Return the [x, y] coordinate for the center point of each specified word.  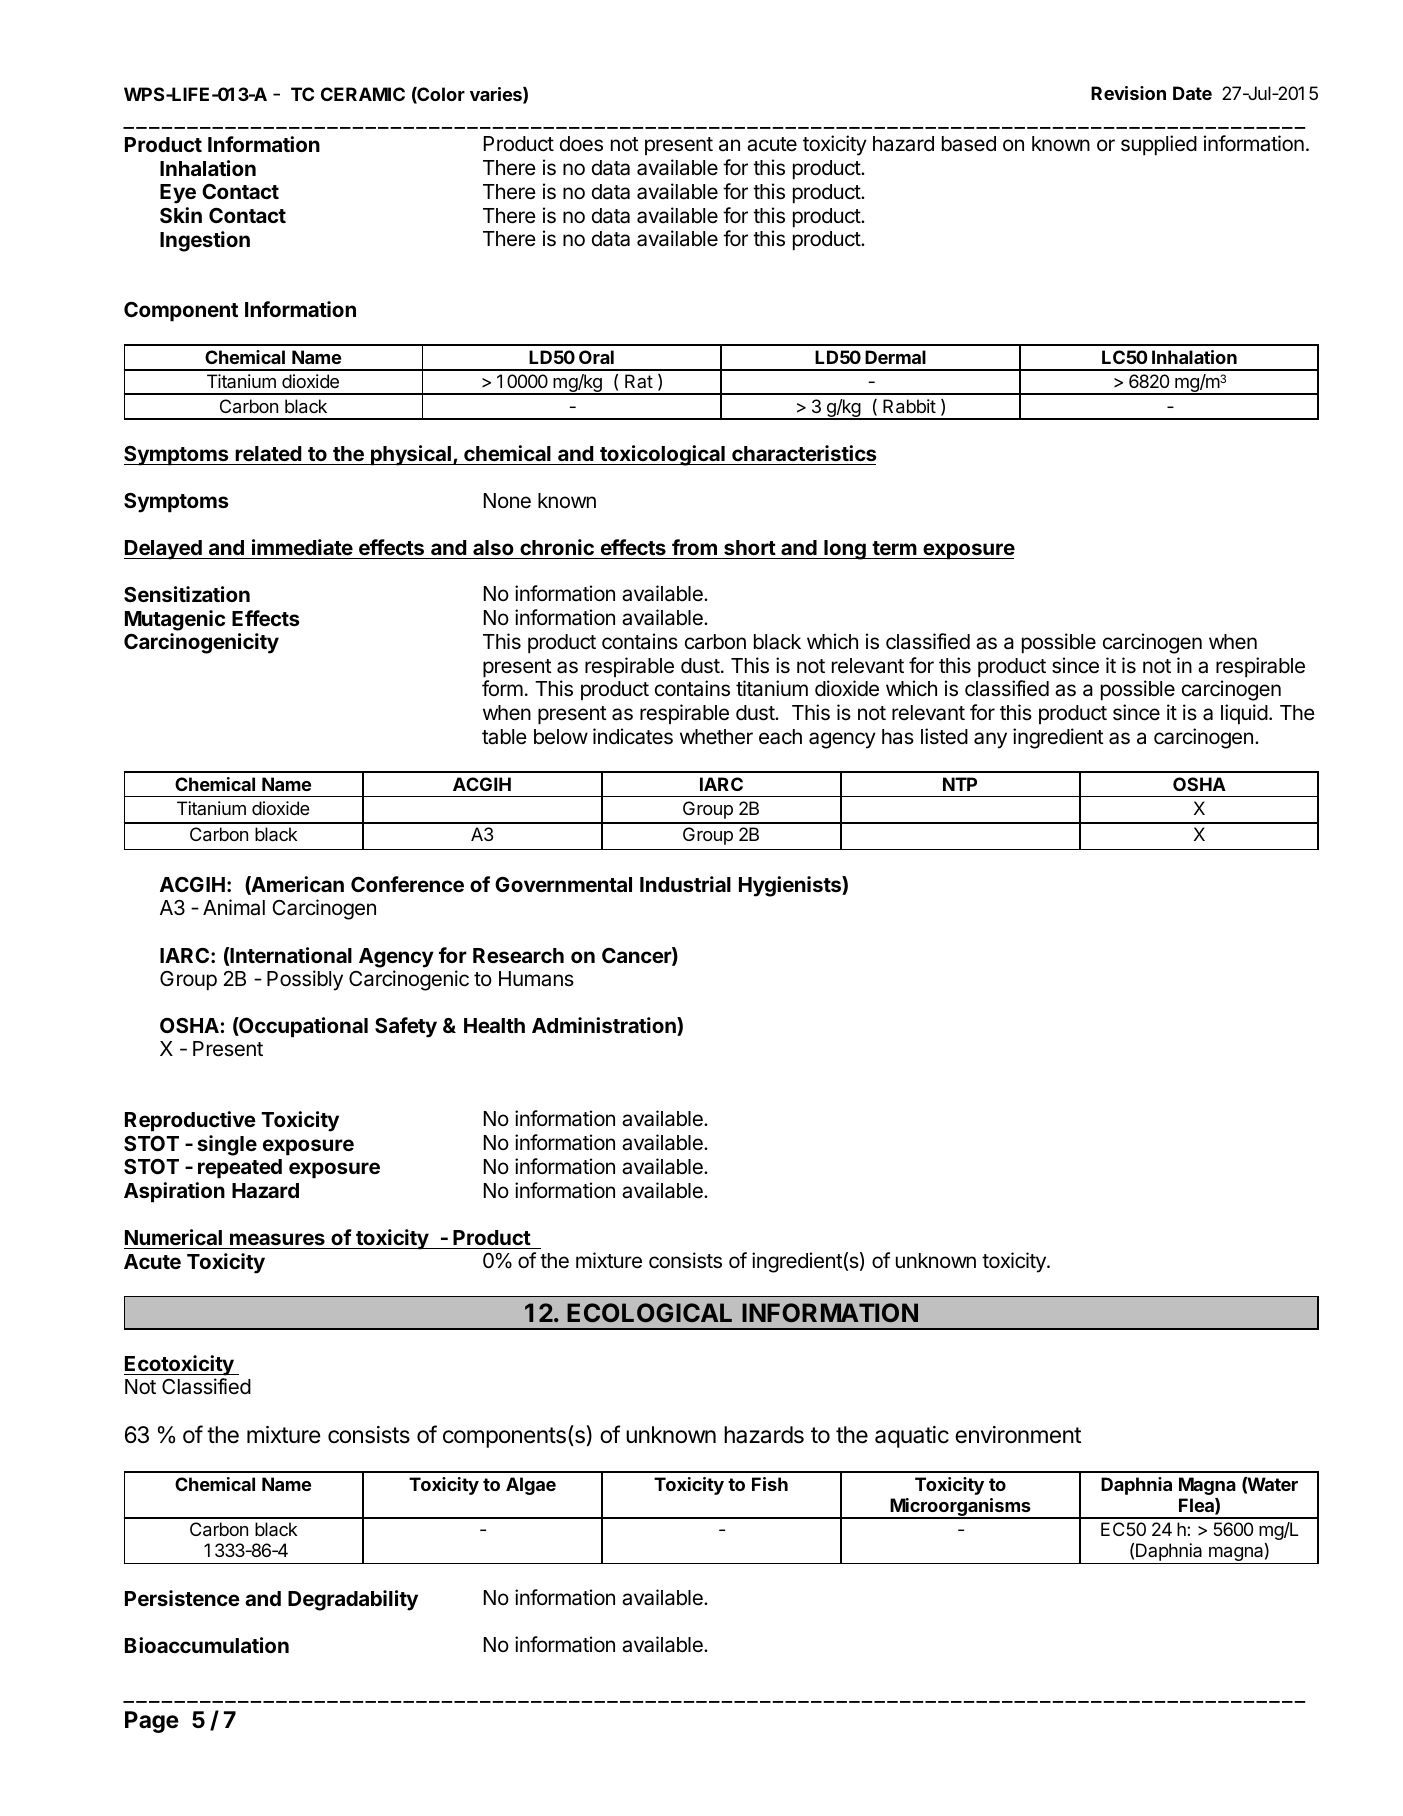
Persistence [182, 1598]
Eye [178, 194]
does [581, 144]
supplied [1159, 145]
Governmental [563, 884]
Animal [234, 907]
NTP [960, 784]
